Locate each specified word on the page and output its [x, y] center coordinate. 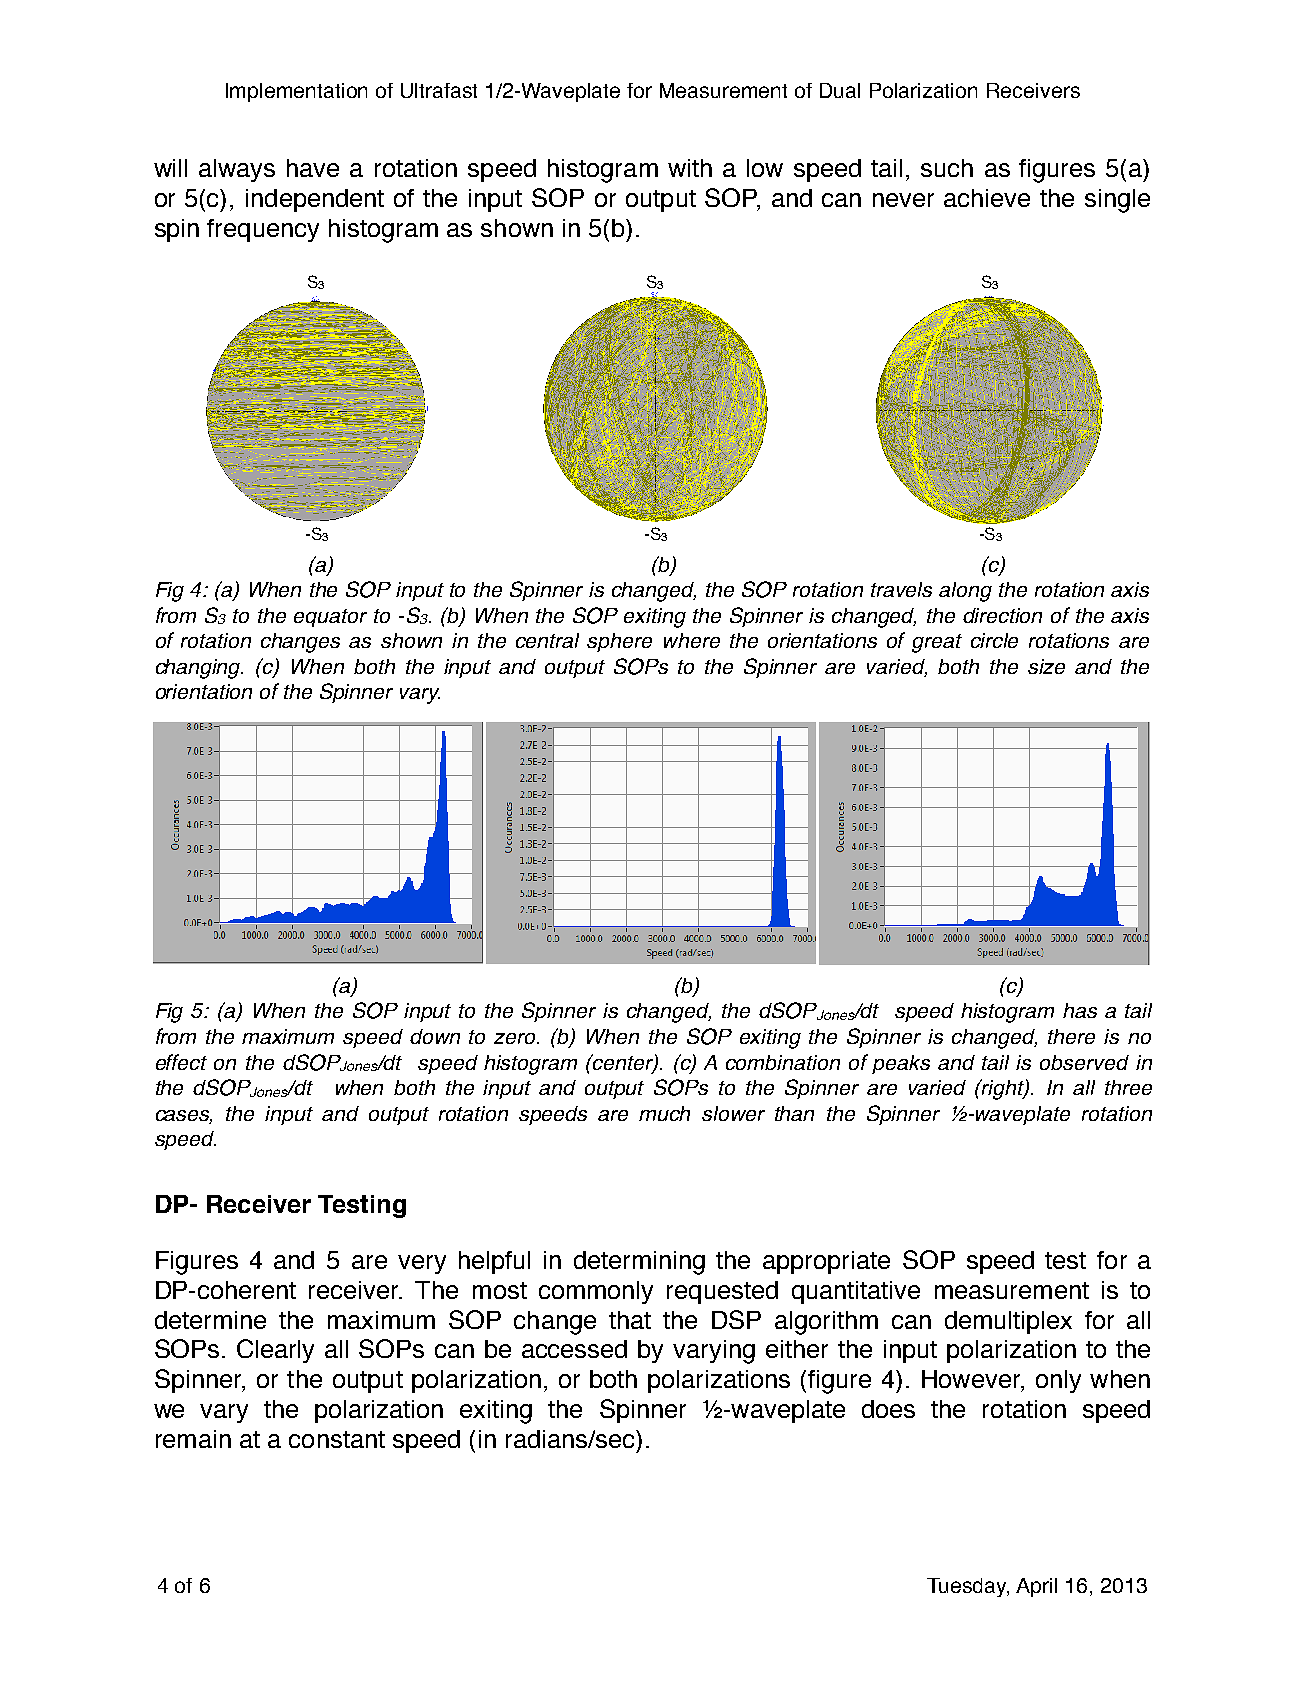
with [690, 168]
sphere [619, 642]
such [947, 168]
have [313, 168]
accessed [574, 1349]
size [1046, 666]
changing [199, 669]
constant [337, 1439]
